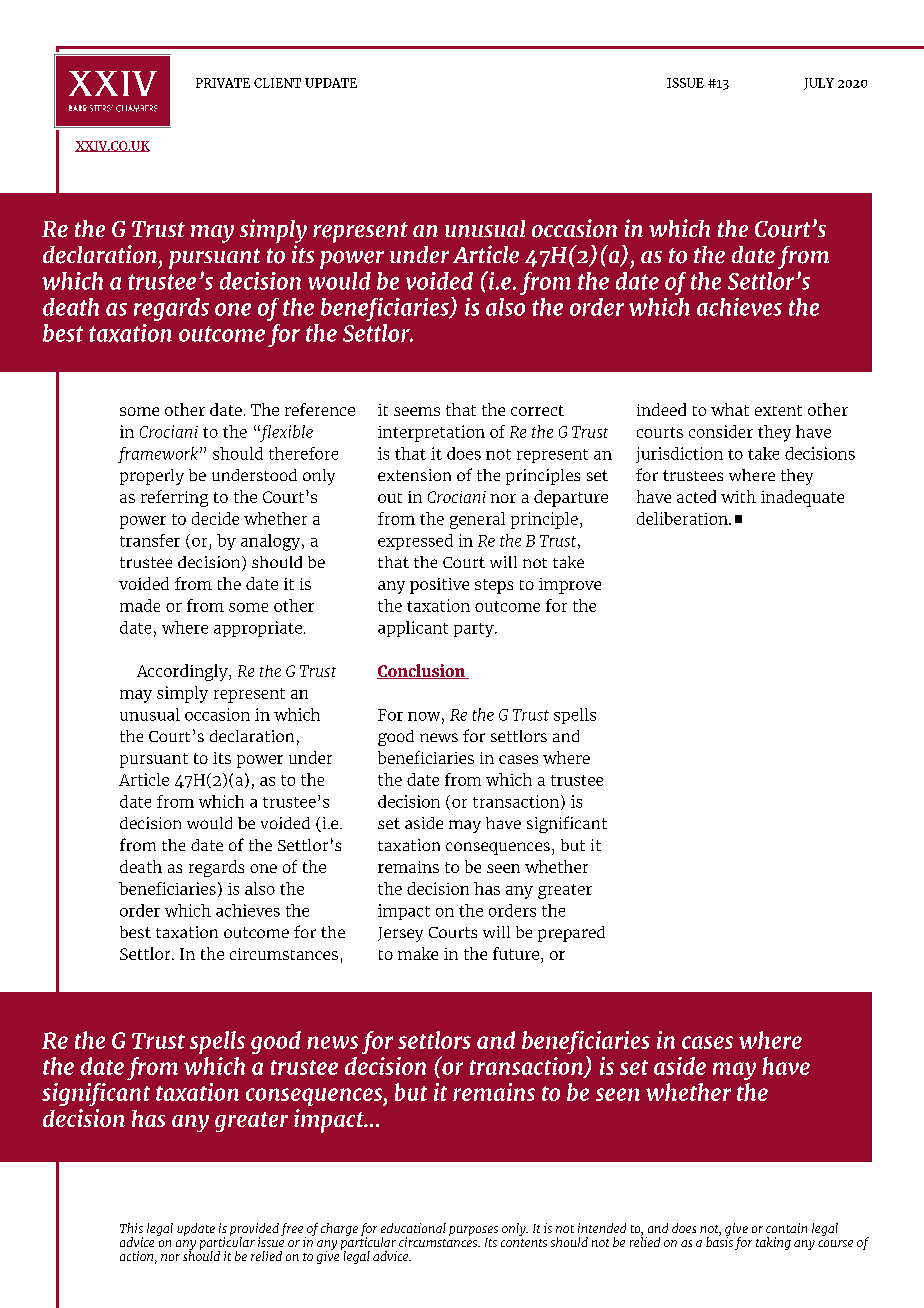 This document has height=1308, width=924. What do you see at coordinates (819, 84) in the document?
I see `JULY` at bounding box center [819, 84].
